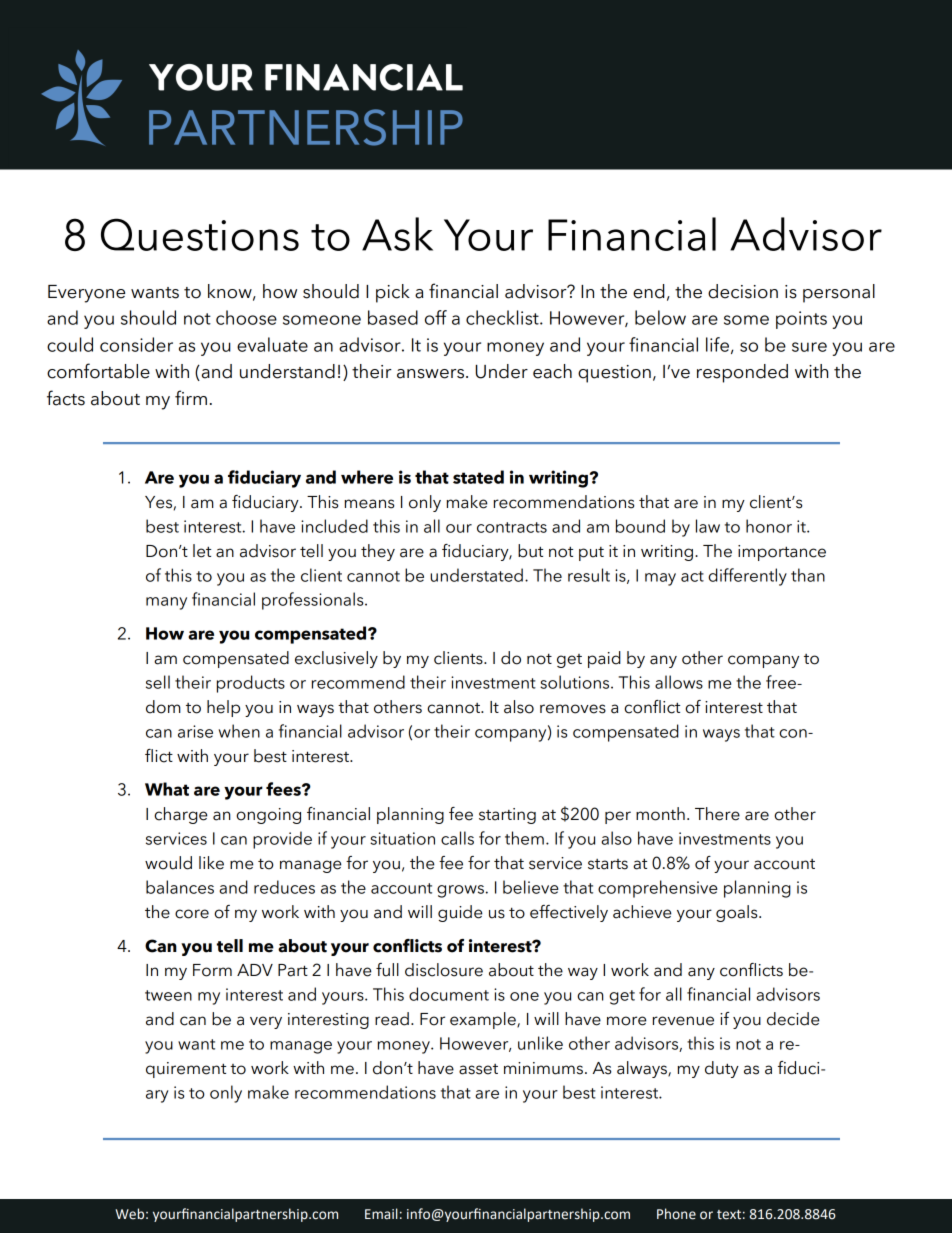 The image size is (952, 1233). I want to click on Email, so click(381, 1213).
